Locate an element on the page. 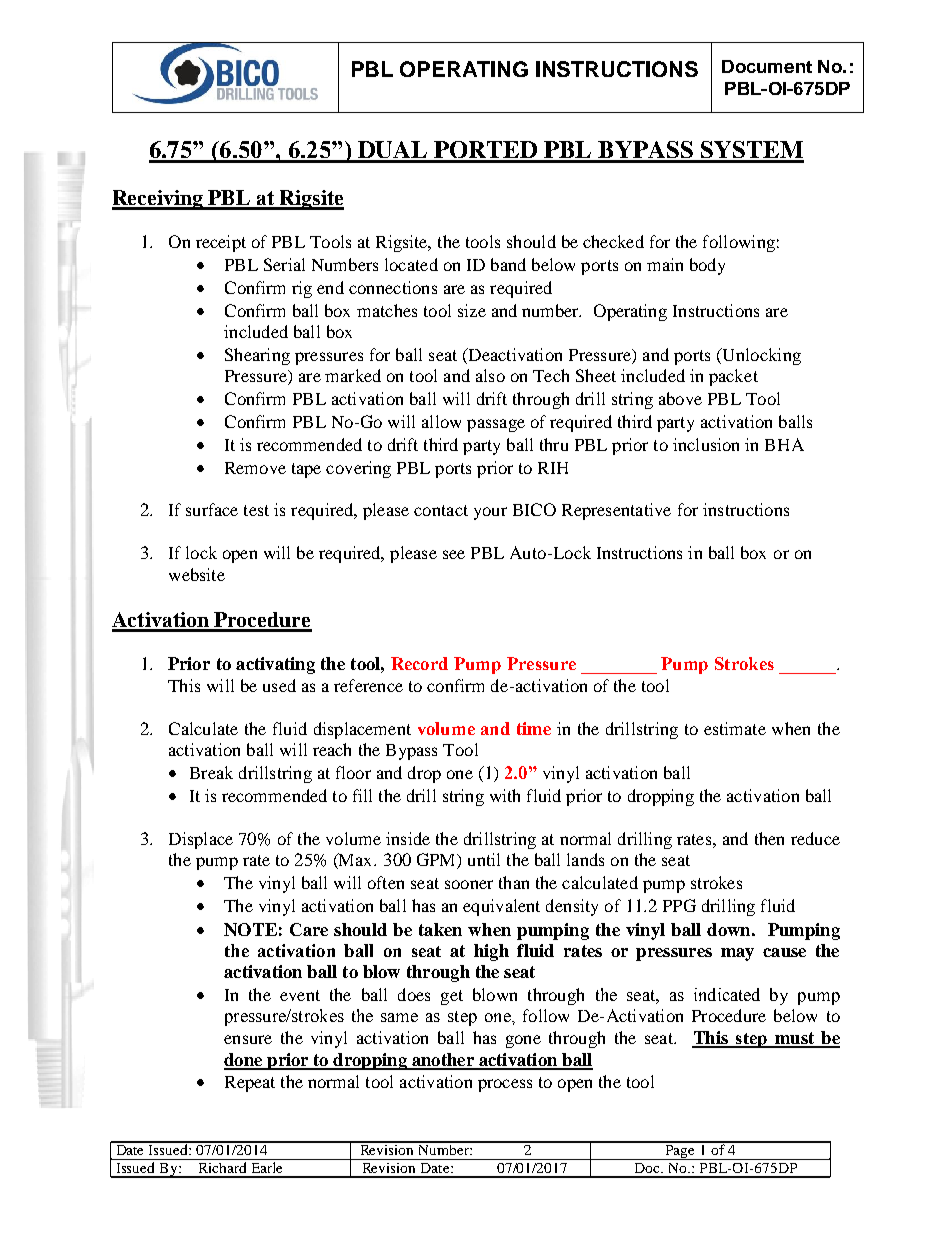  Break is located at coordinates (211, 772).
